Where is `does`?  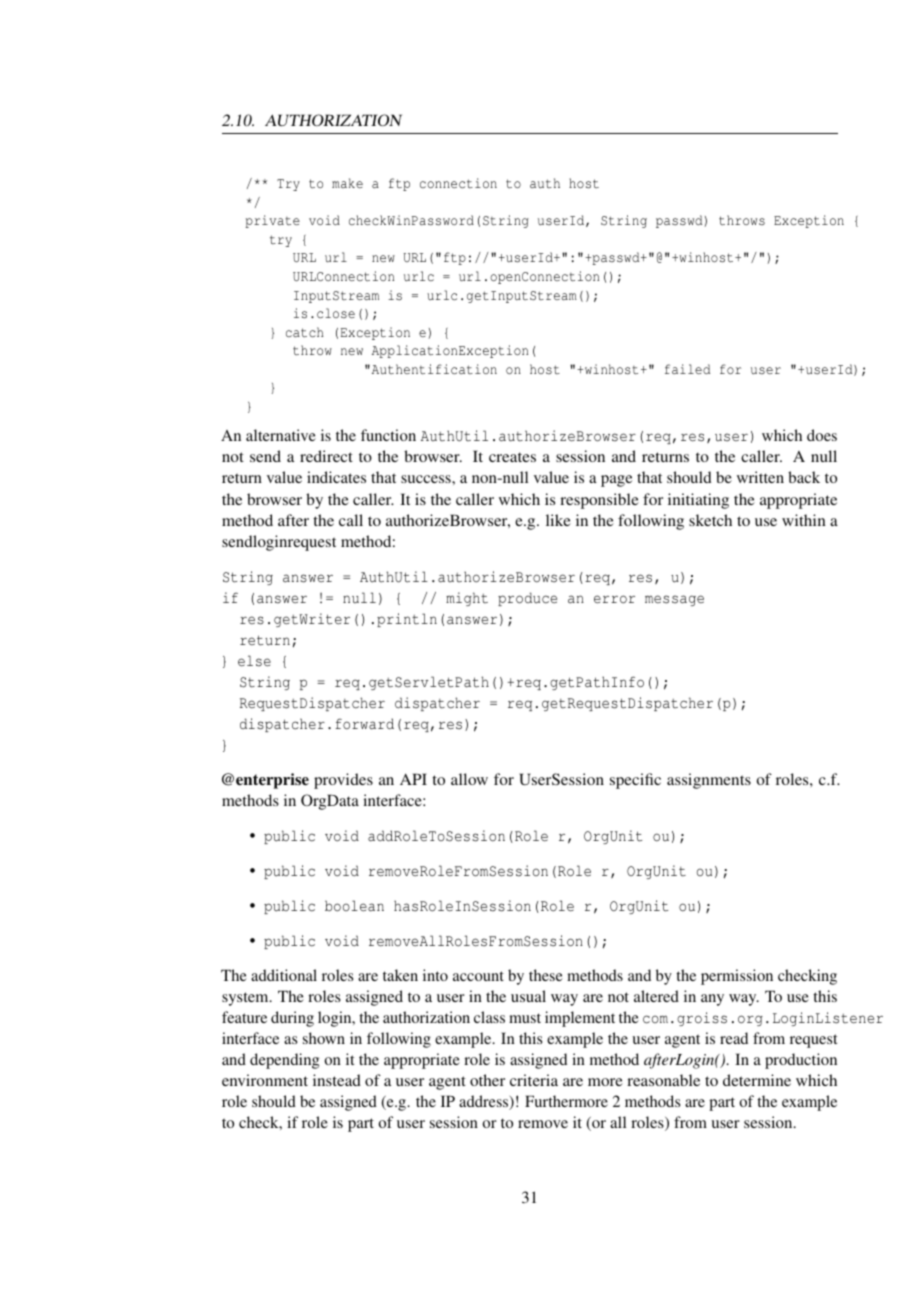
does is located at coordinates (822, 435).
